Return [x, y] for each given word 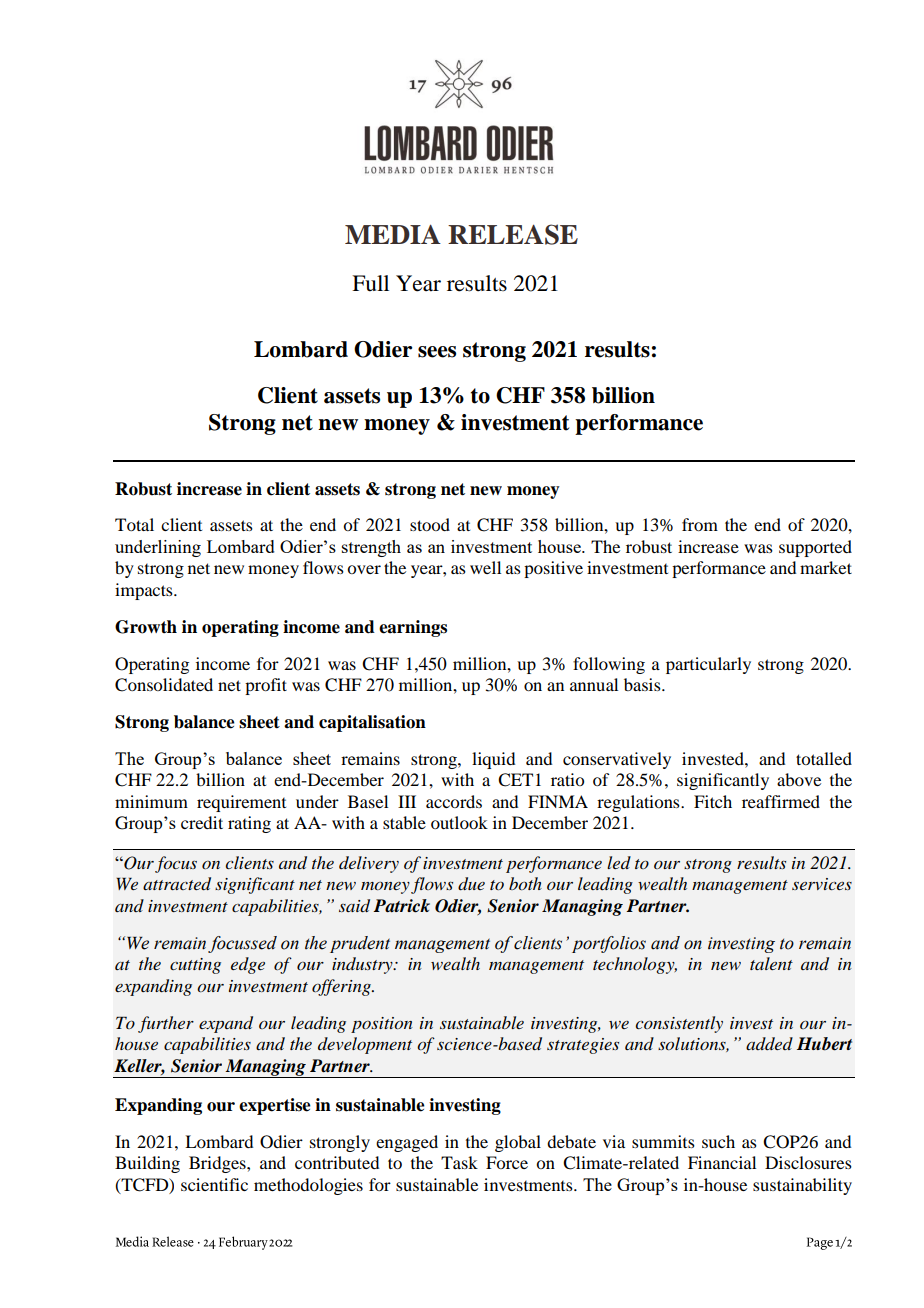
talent [771, 963]
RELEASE [513, 234]
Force [507, 1162]
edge [248, 965]
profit [266, 686]
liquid [493, 760]
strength [371, 548]
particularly [708, 665]
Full [370, 283]
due [471, 884]
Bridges [218, 1164]
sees [437, 352]
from [700, 524]
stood [430, 524]
